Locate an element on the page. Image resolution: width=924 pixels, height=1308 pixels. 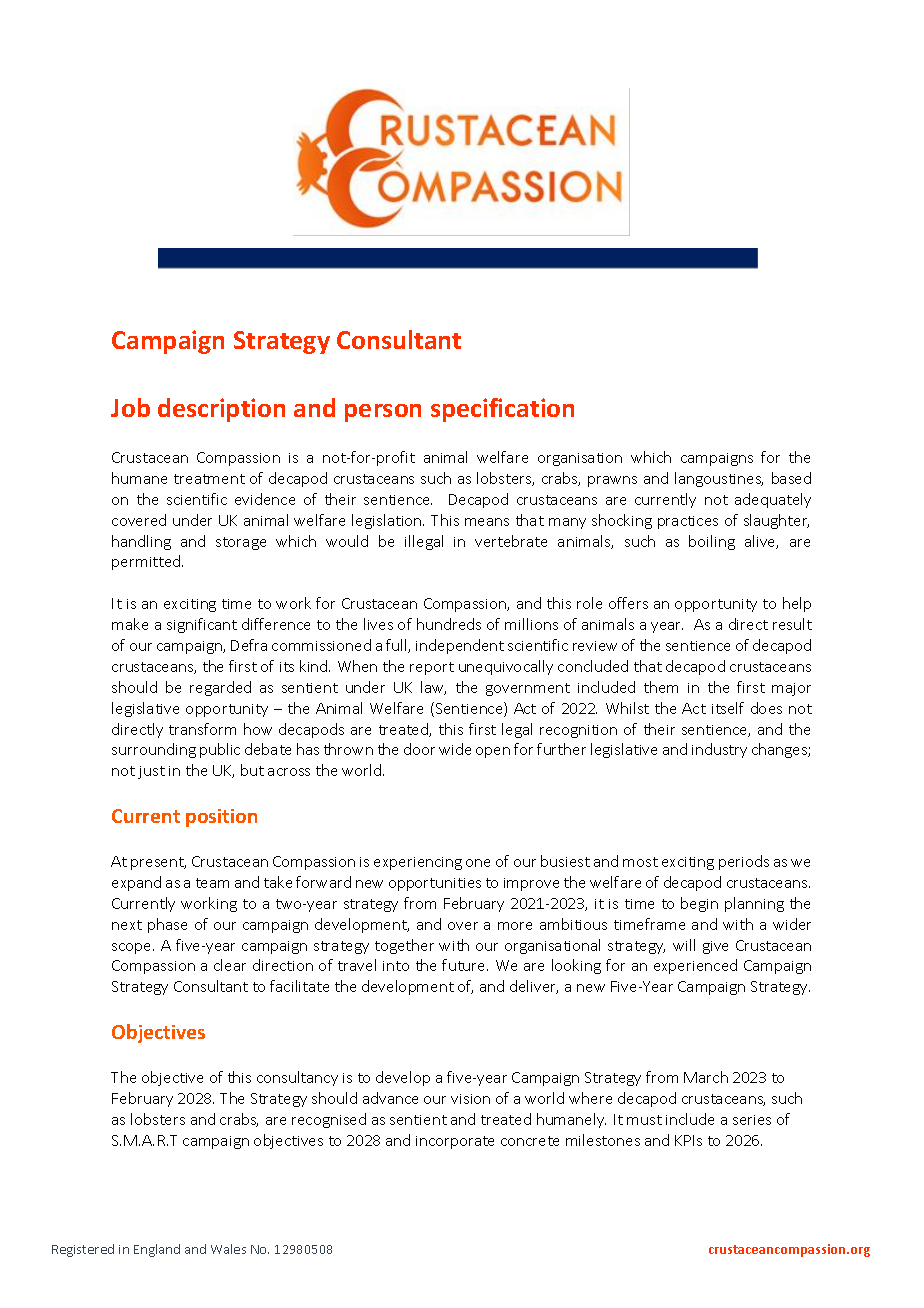
report is located at coordinates (432, 668).
